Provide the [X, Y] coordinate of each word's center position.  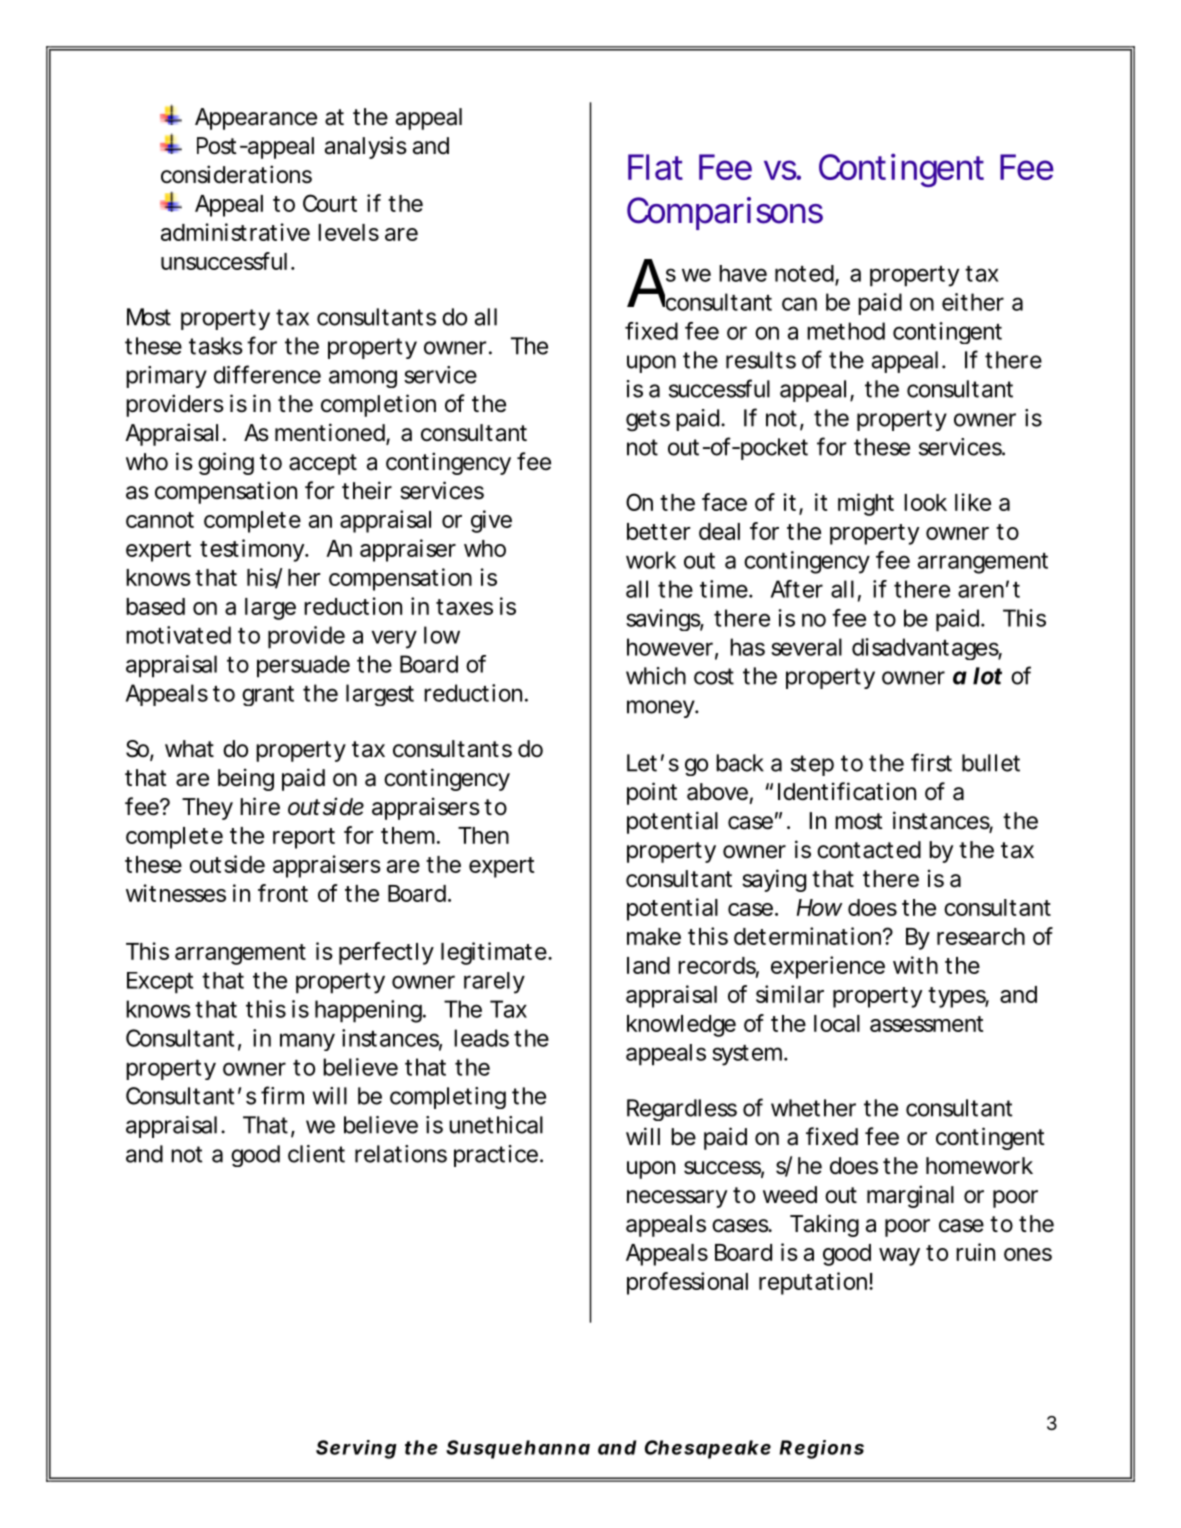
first [931, 762]
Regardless [682, 1110]
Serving [356, 1449]
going [226, 463]
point [652, 793]
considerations [236, 174]
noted [804, 273]
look [925, 502]
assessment [927, 1024]
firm [282, 1095]
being [246, 779]
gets [648, 421]
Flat [655, 167]
